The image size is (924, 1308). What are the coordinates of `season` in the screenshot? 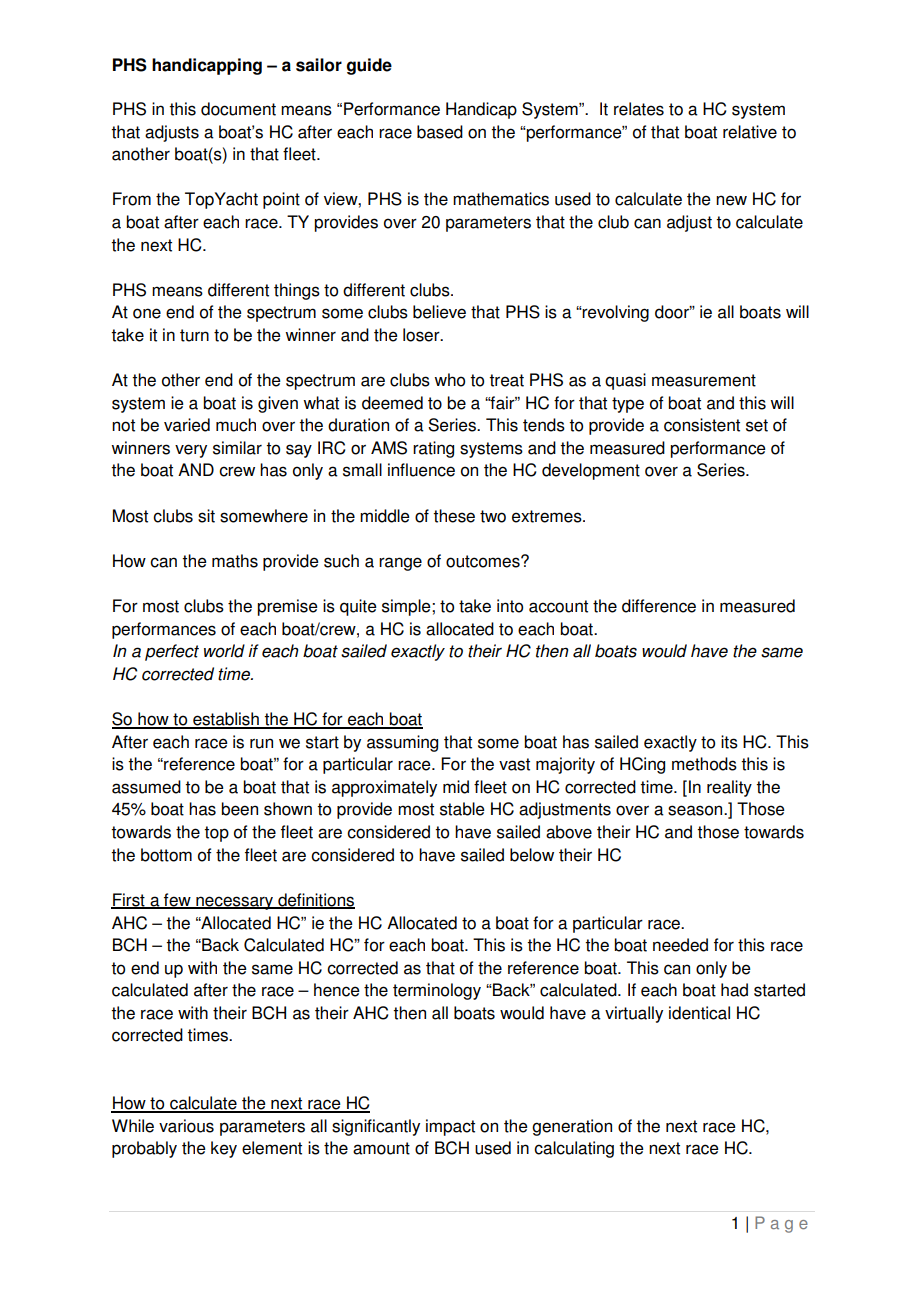 It's located at (696, 810).
